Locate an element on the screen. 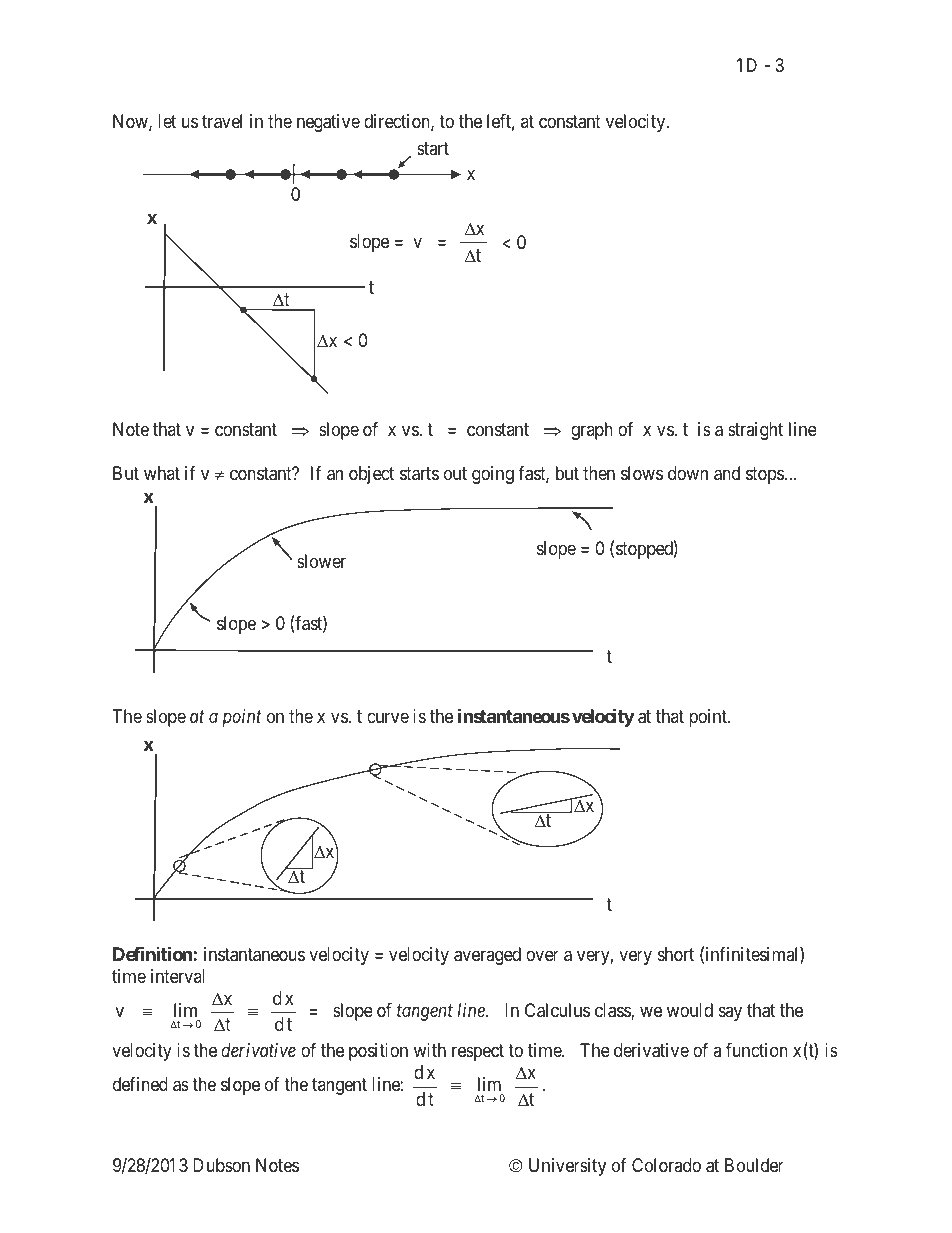 This screenshot has height=1233, width=952. negative is located at coordinates (328, 123).
